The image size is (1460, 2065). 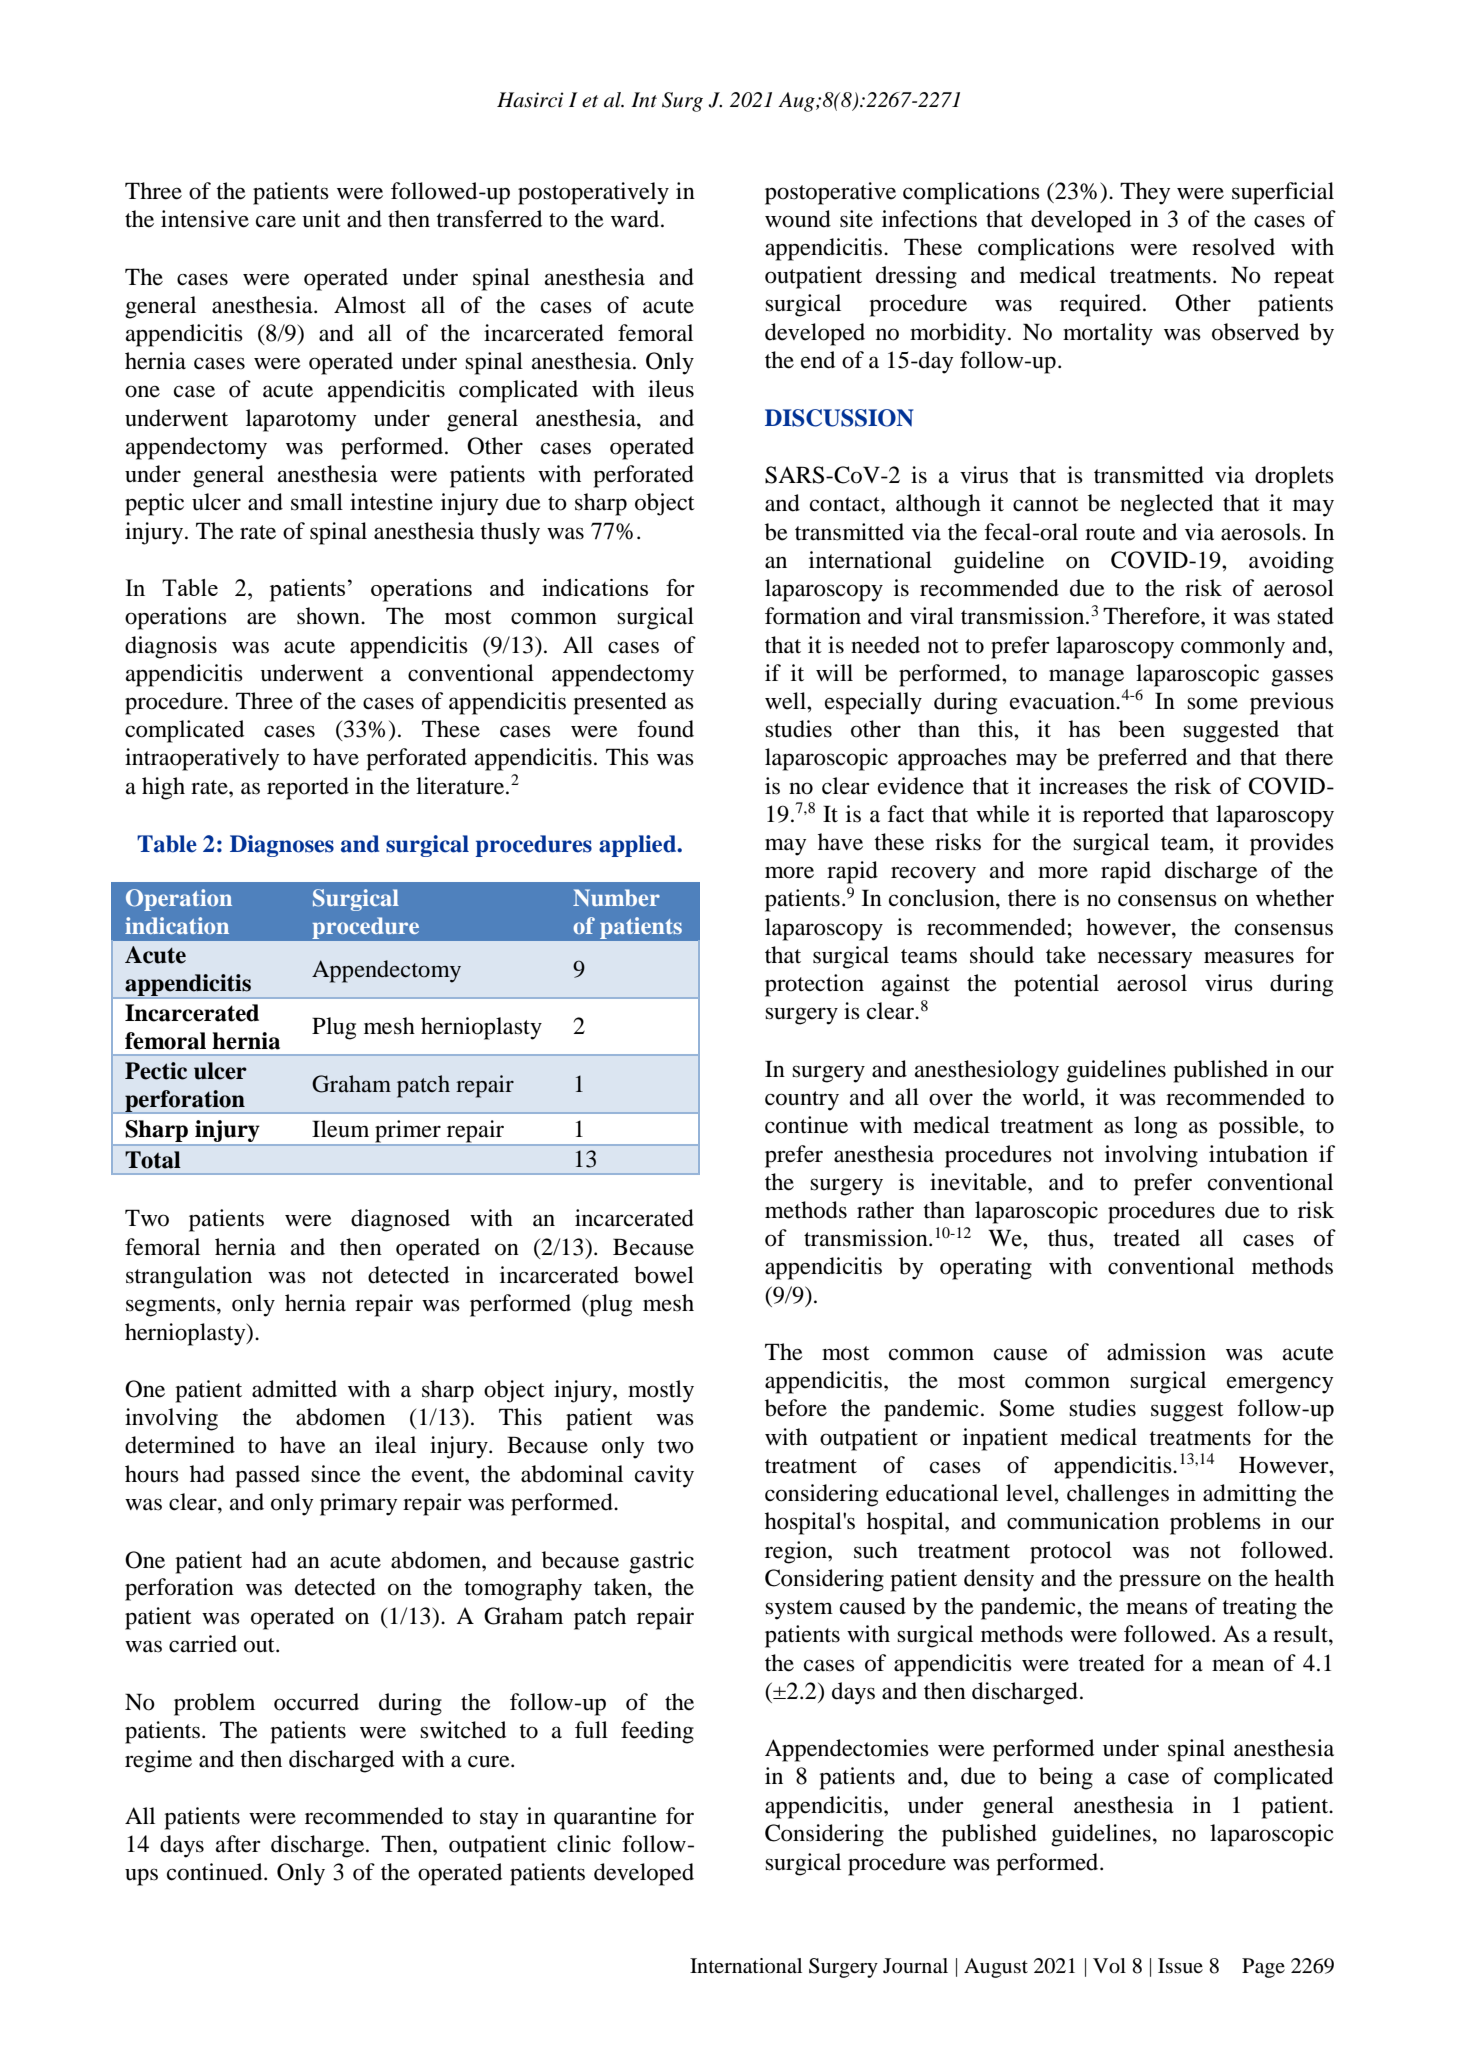 What do you see at coordinates (282, 846) in the page?
I see `Diagnoses` at bounding box center [282, 846].
